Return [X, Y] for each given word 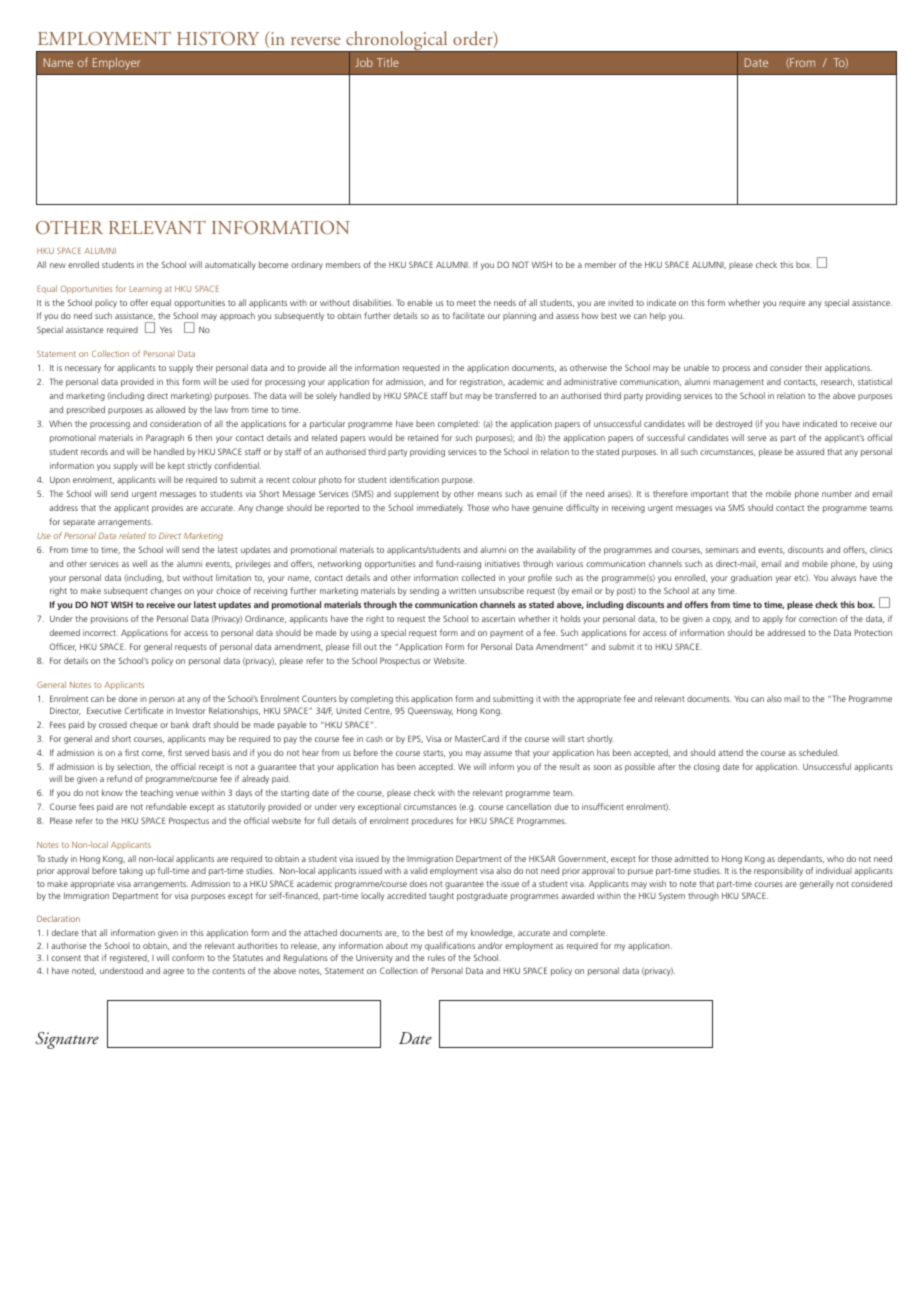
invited [620, 302]
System [672, 896]
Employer [116, 64]
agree [173, 972]
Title [388, 62]
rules [436, 957]
